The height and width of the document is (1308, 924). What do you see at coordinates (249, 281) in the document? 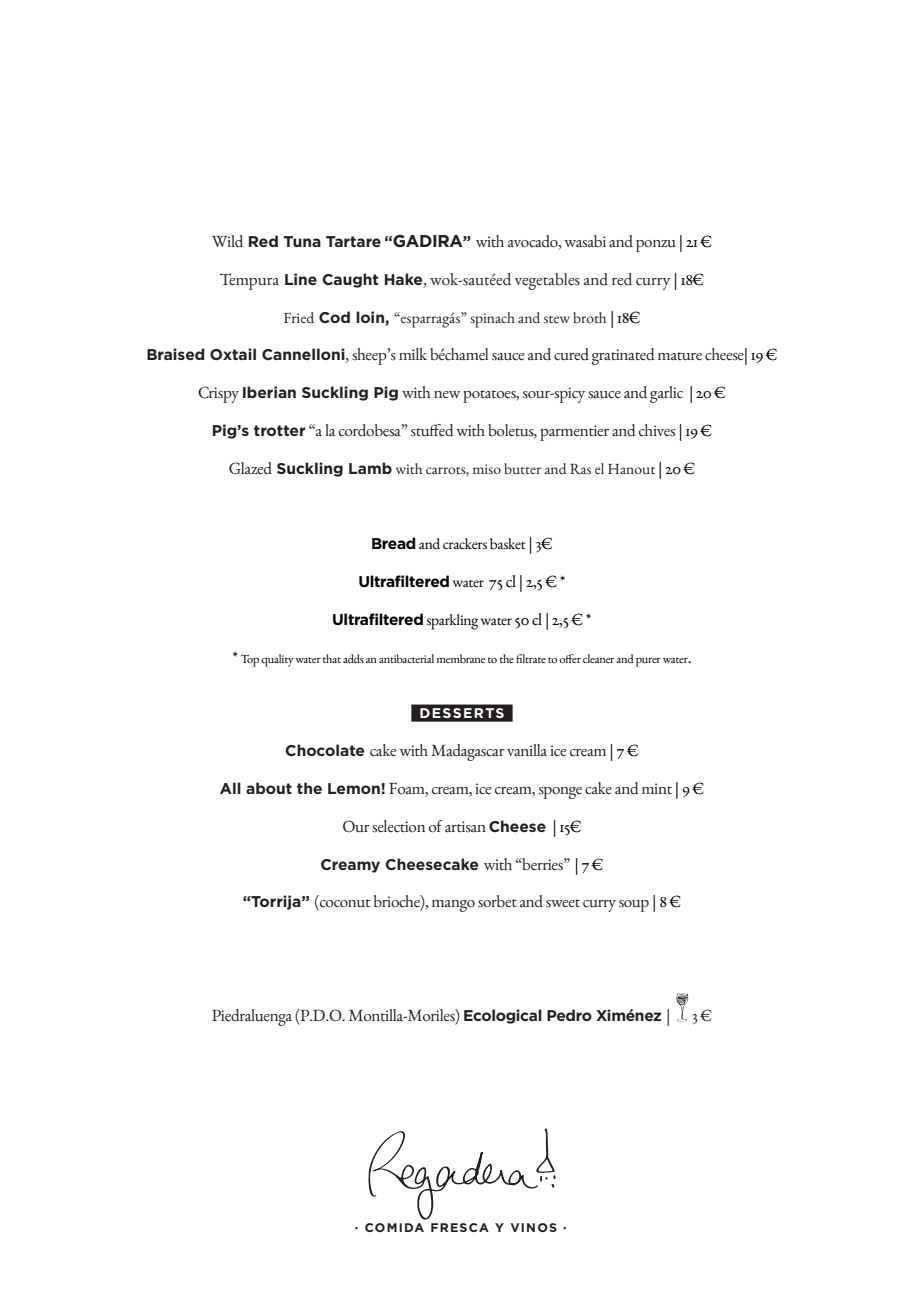
I see `Tempura` at bounding box center [249, 281].
